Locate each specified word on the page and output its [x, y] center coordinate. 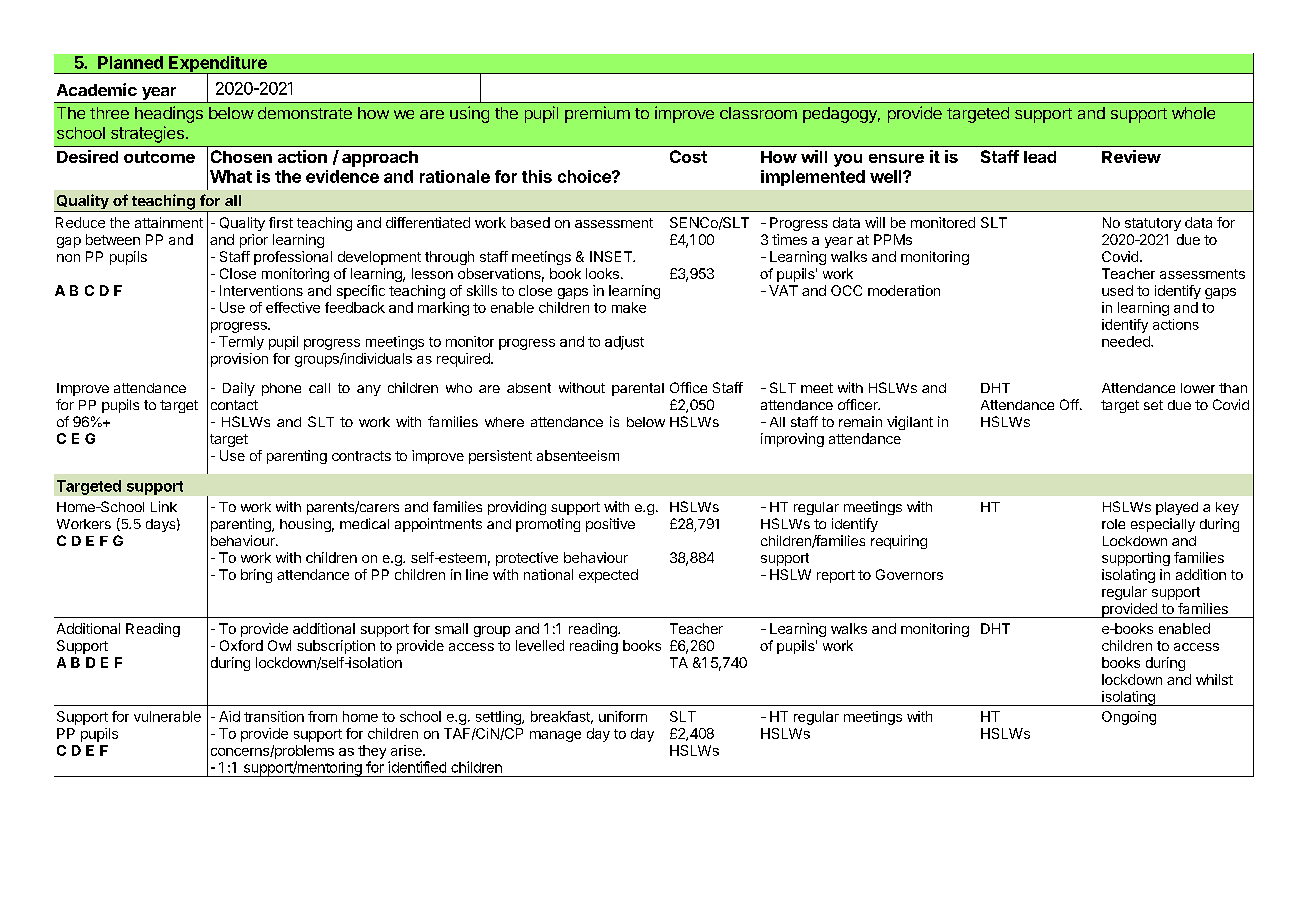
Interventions [261, 290]
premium [597, 114]
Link [164, 506]
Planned [130, 62]
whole [1193, 113]
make [629, 307]
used [1117, 290]
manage [555, 736]
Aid [229, 716]
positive [610, 525]
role [1113, 524]
